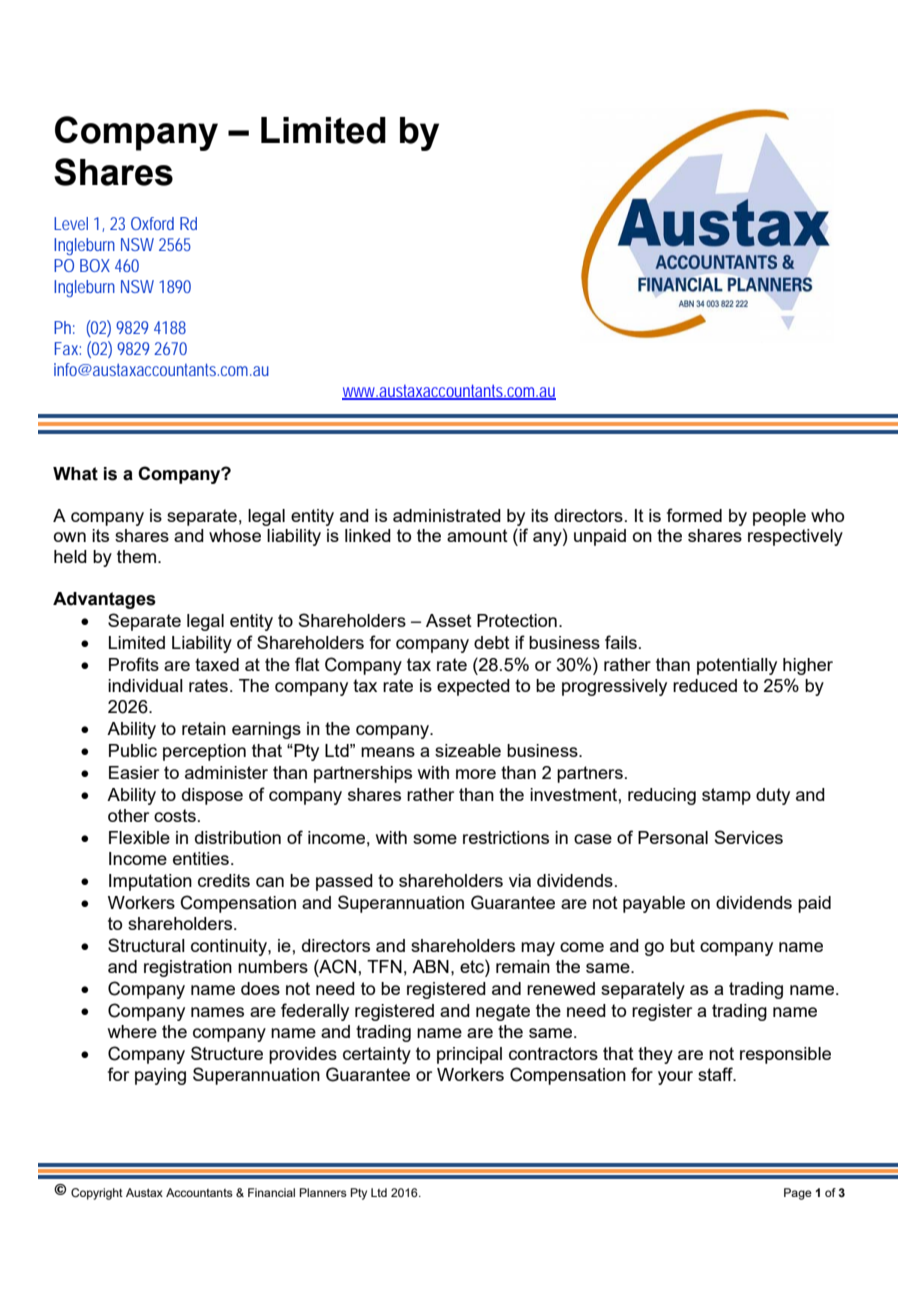 The image size is (924, 1308). What do you see at coordinates (705, 685) in the screenshot?
I see `reduced` at bounding box center [705, 685].
